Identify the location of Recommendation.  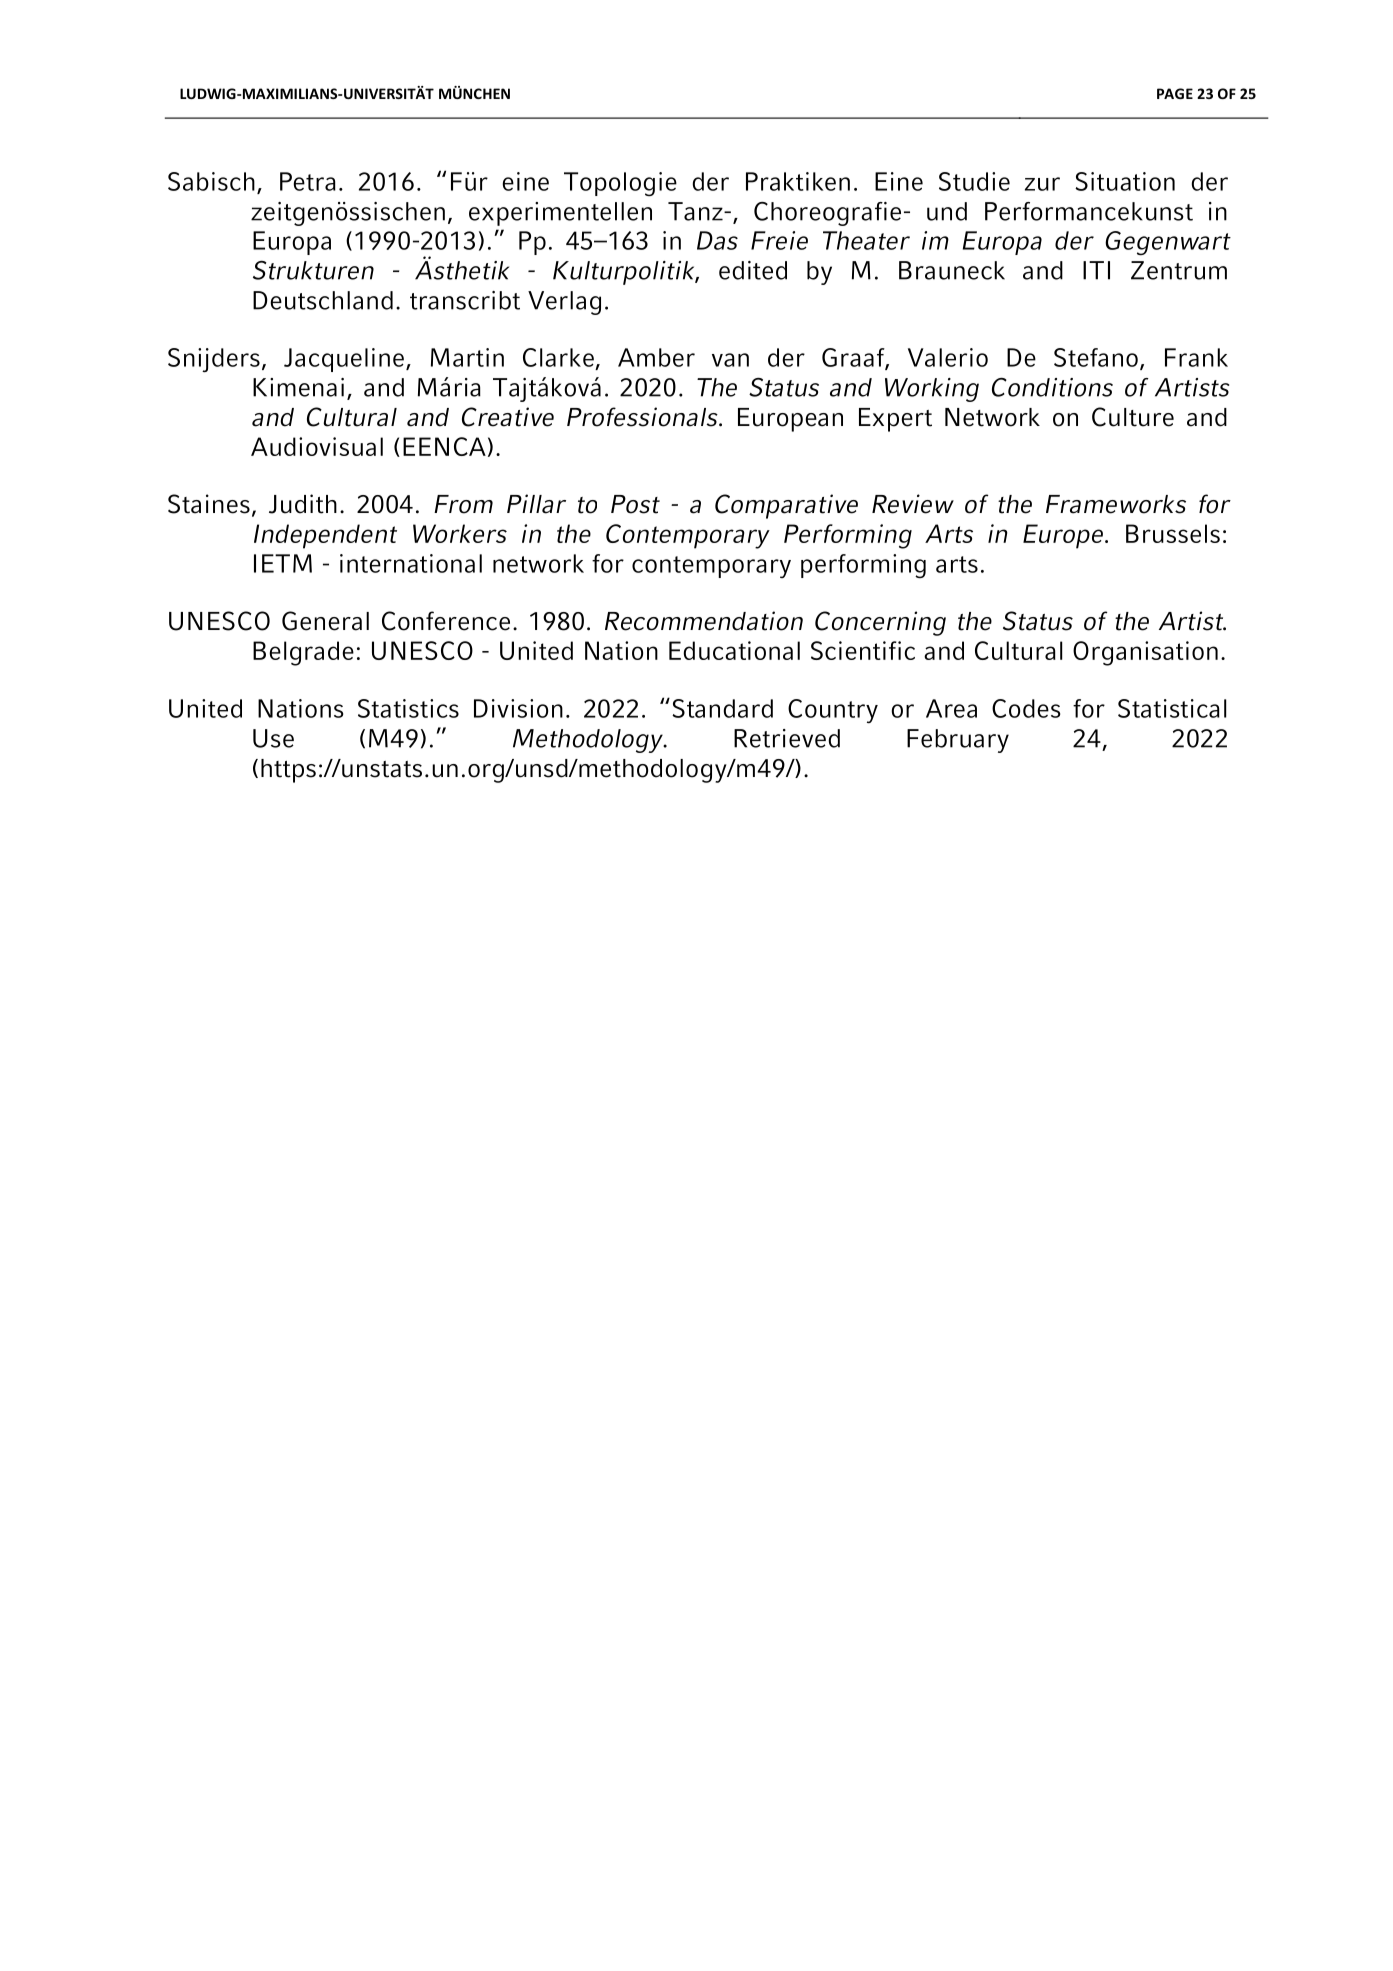
(704, 621).
